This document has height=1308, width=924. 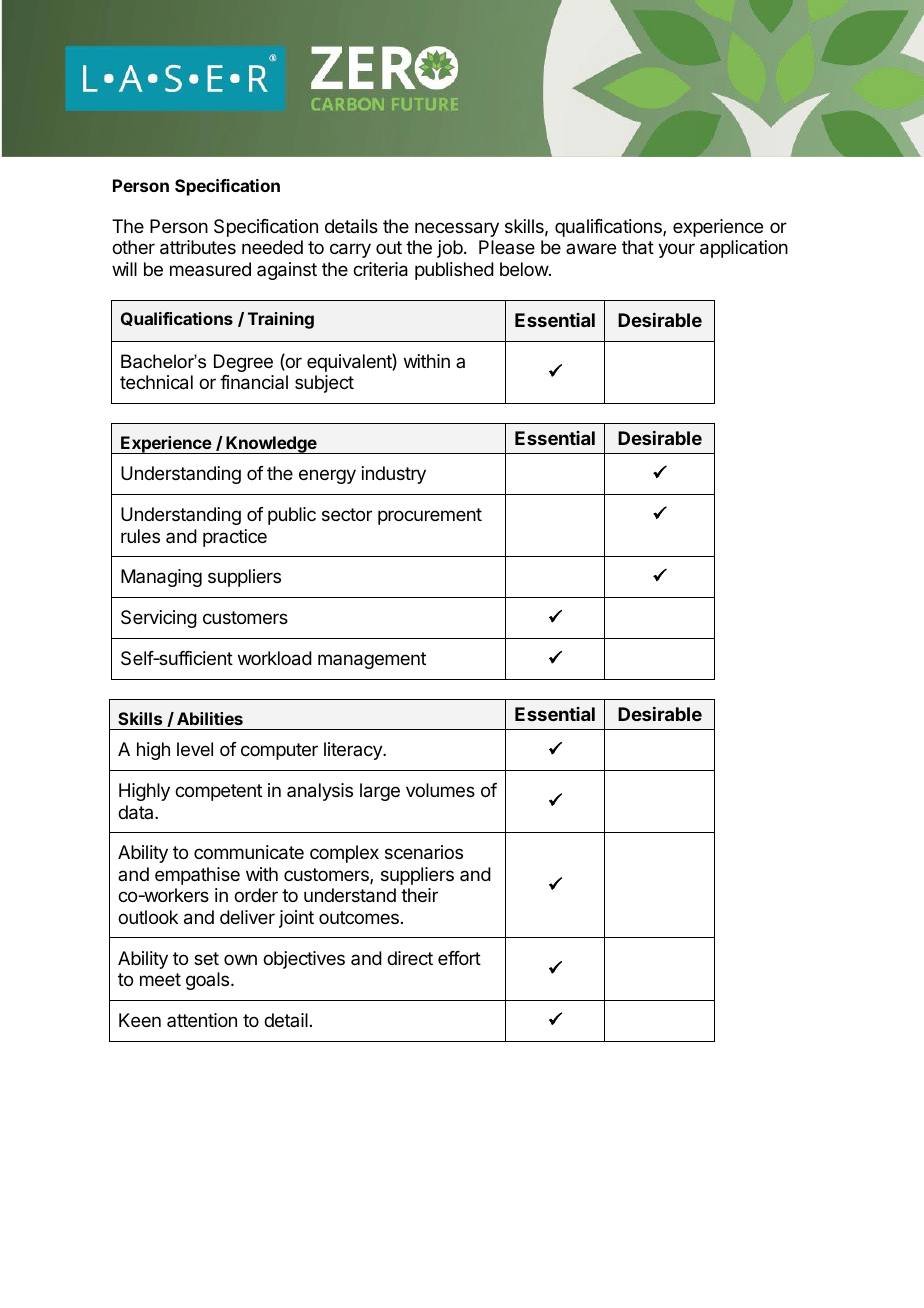 I want to click on Abilities, so click(x=210, y=718).
